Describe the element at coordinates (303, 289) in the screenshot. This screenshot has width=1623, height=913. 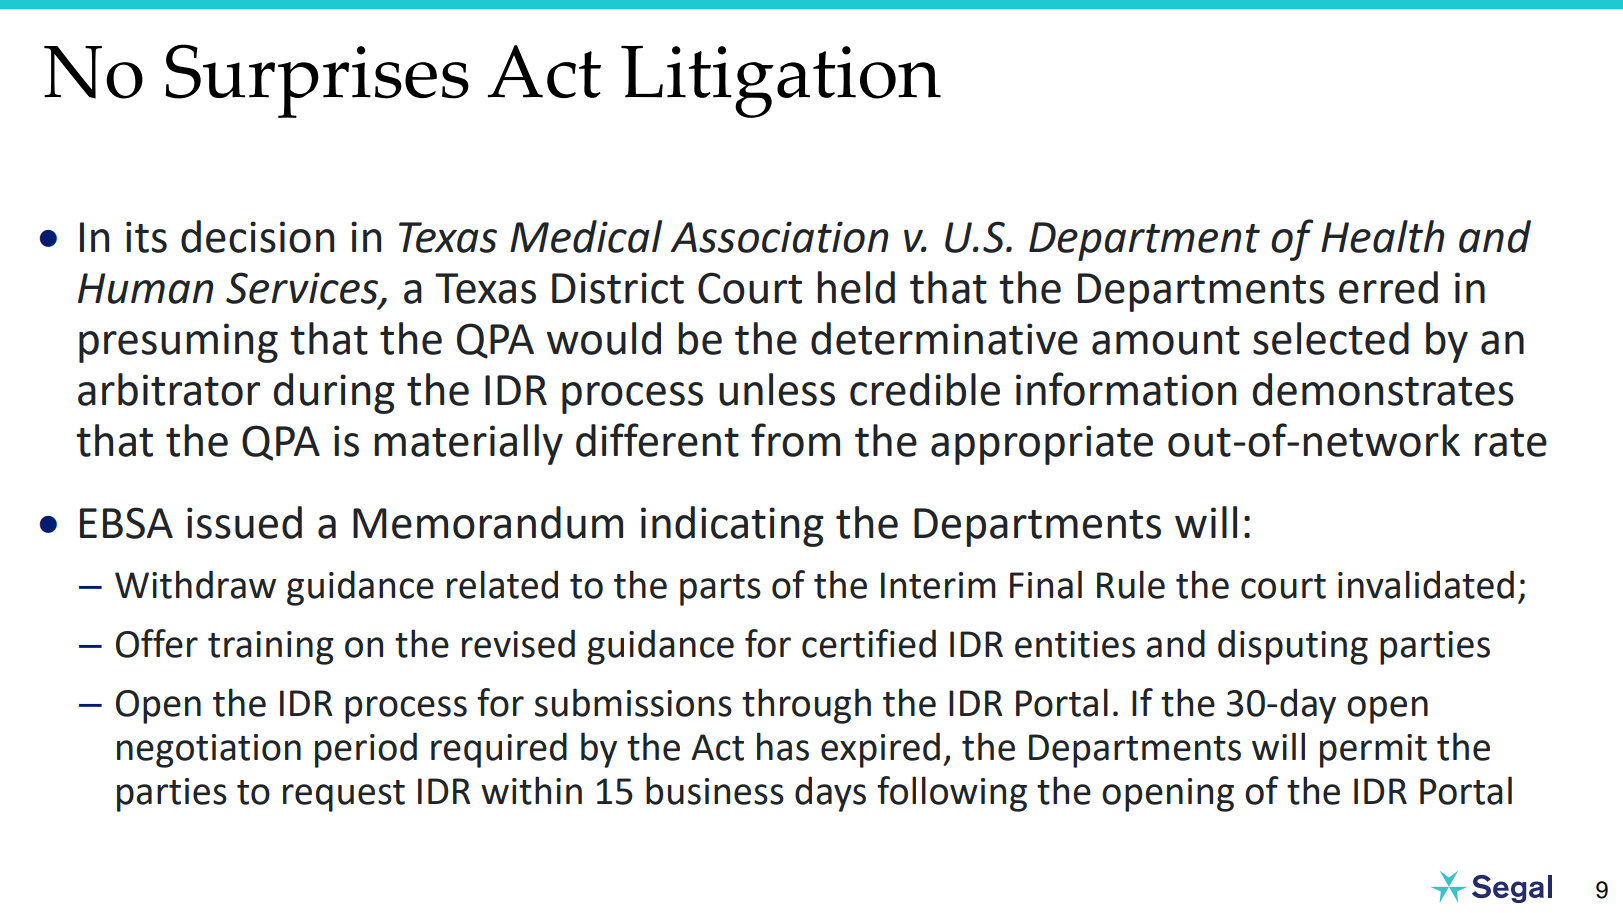
I see `Services` at that location.
